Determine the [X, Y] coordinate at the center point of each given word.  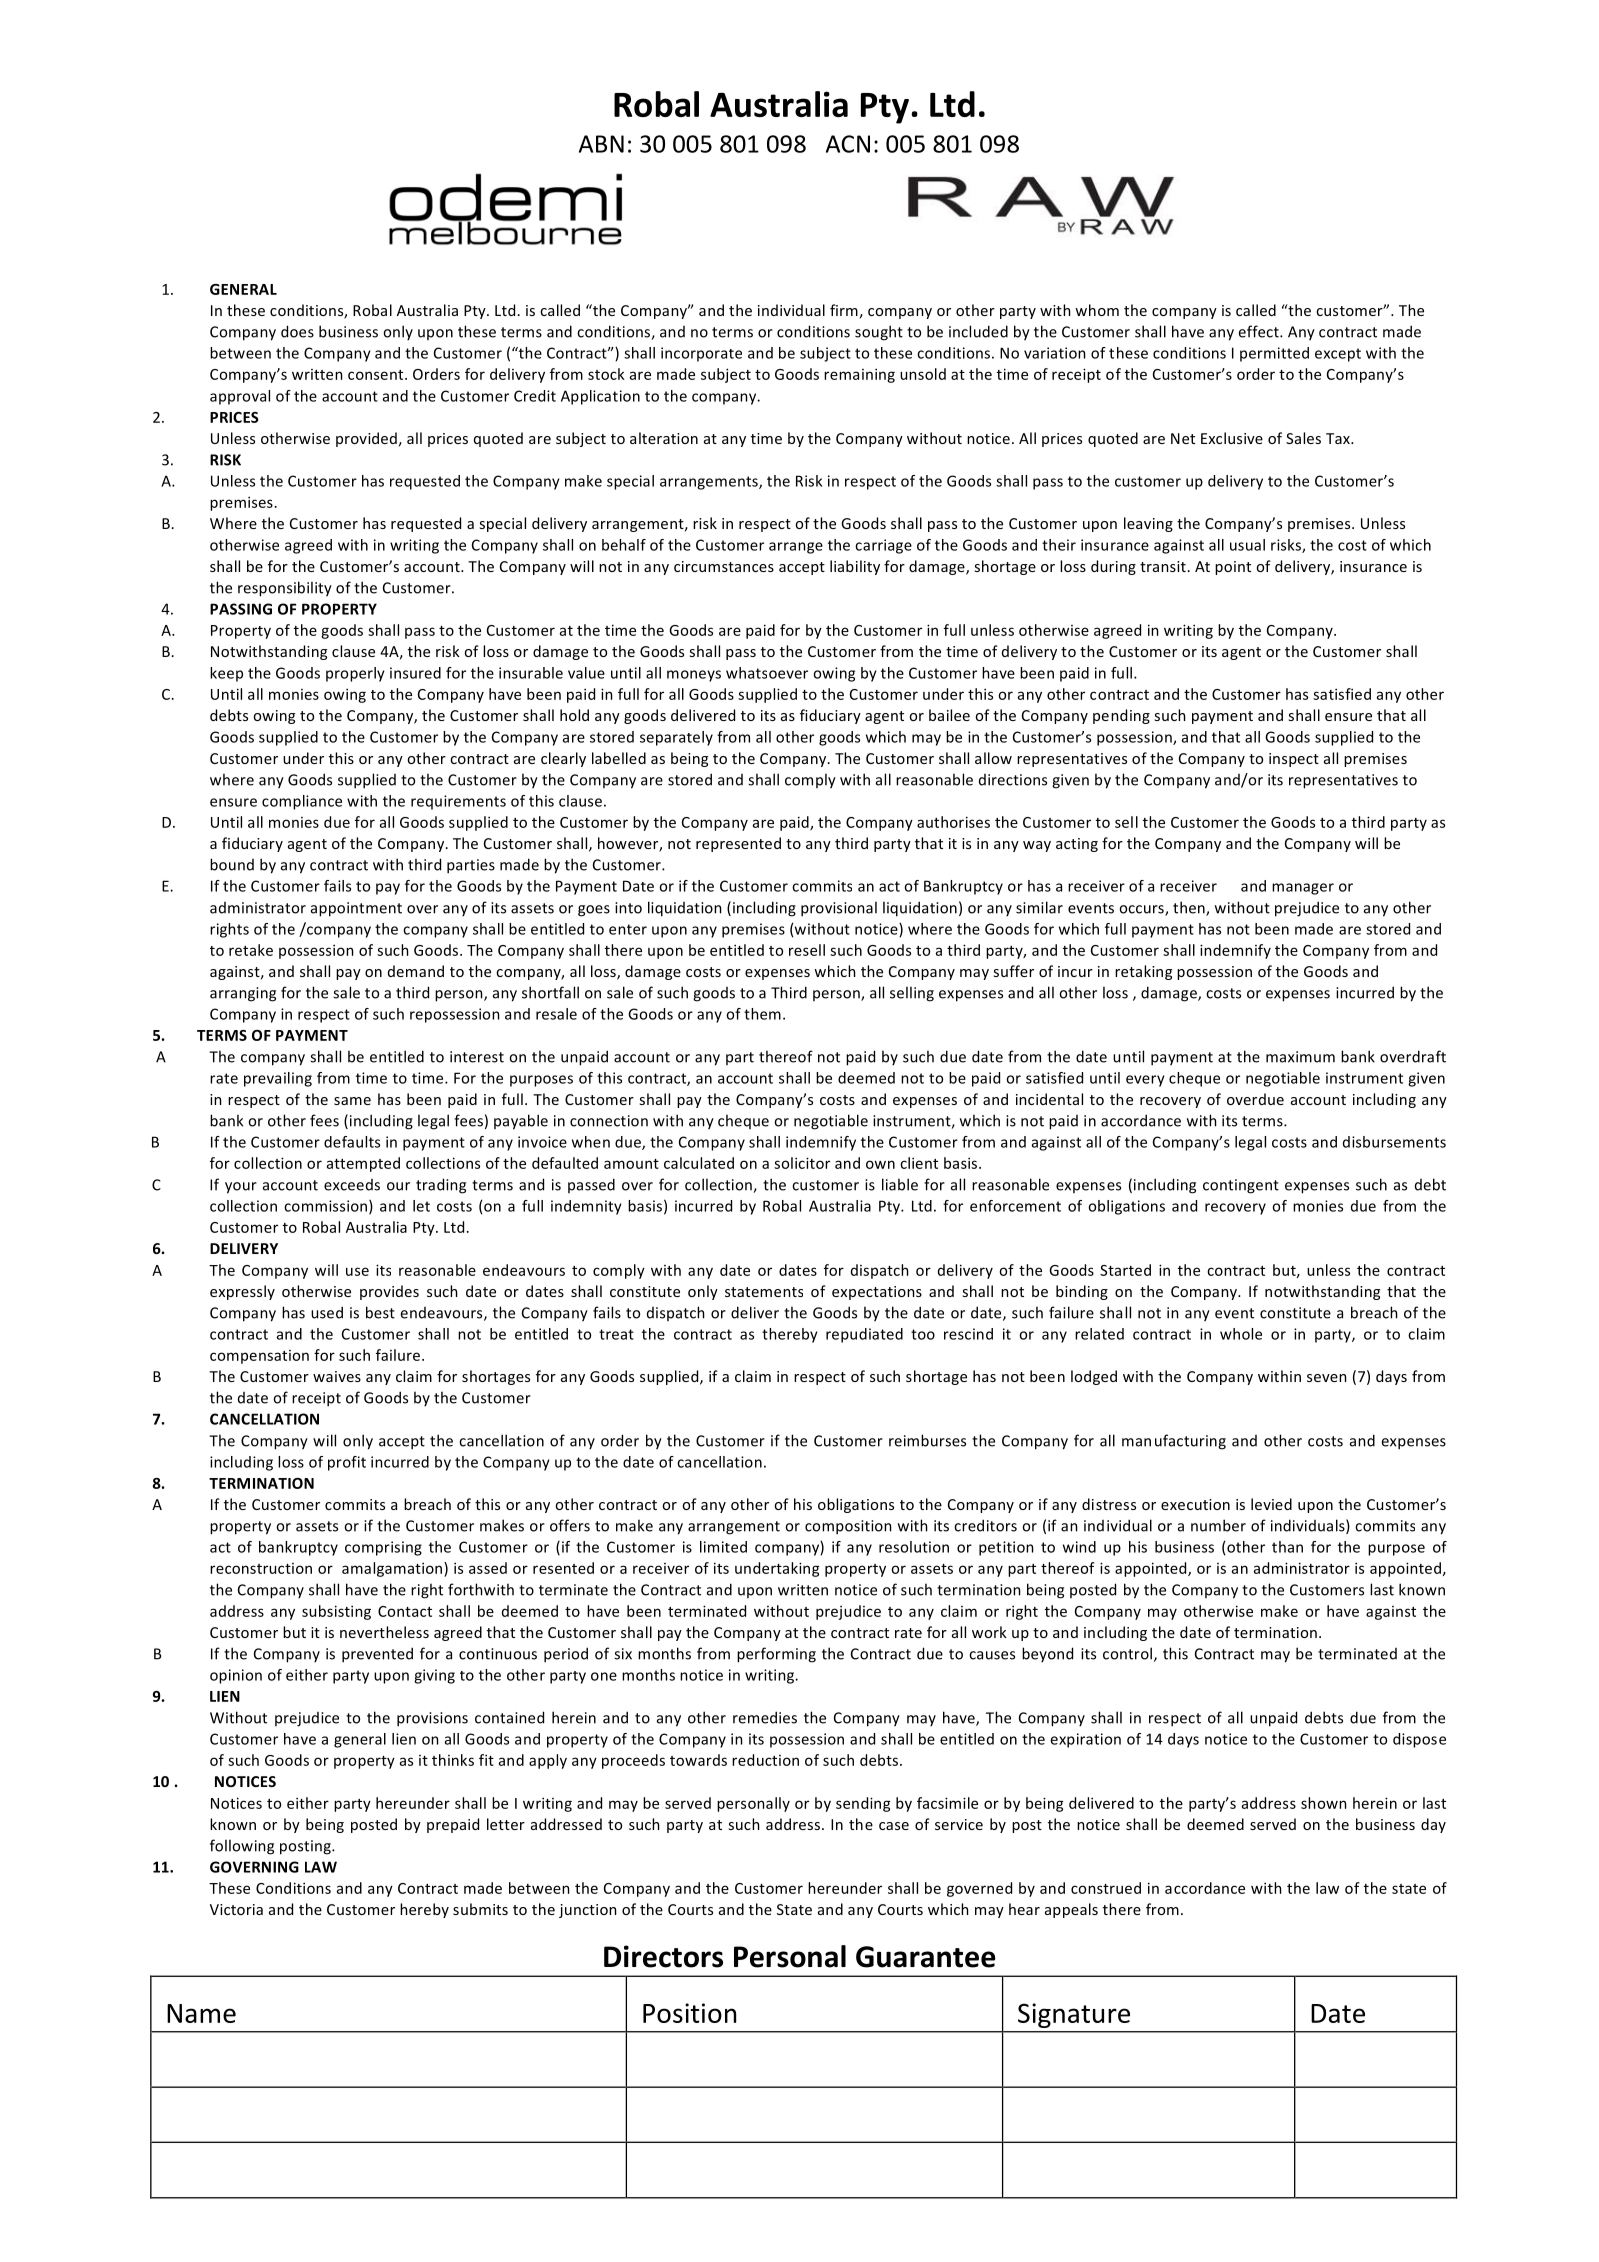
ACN [848, 144]
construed [1106, 1888]
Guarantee [926, 1957]
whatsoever [767, 673]
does [297, 331]
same [352, 1101]
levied [1271, 1504]
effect [1259, 331]
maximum [1300, 1057]
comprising [383, 1548]
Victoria [236, 1909]
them [762, 1014]
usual [1247, 545]
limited [723, 1547]
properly [355, 674]
